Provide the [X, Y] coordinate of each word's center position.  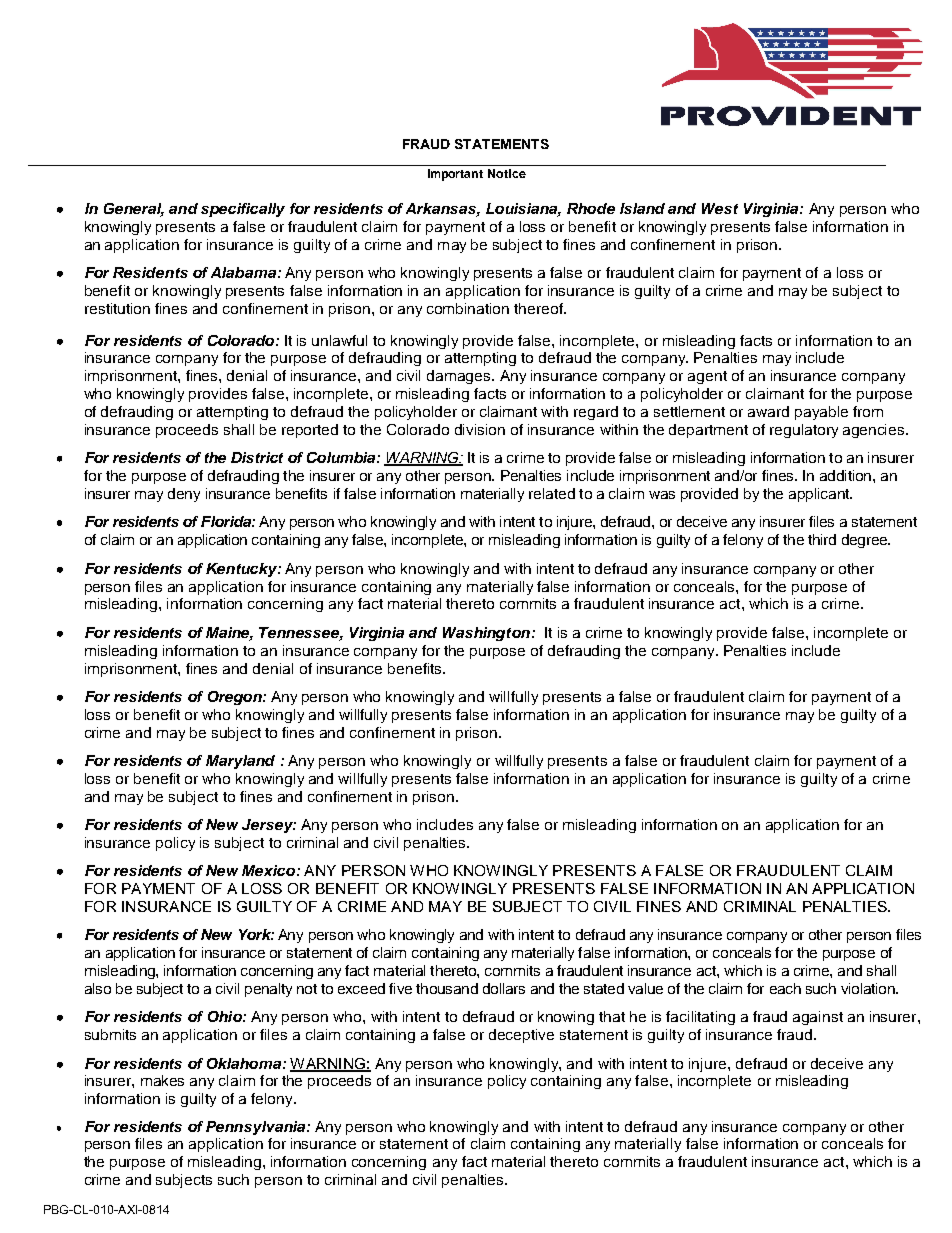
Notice [507, 173]
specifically [243, 210]
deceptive [521, 1036]
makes [162, 1080]
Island [642, 208]
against [818, 1018]
